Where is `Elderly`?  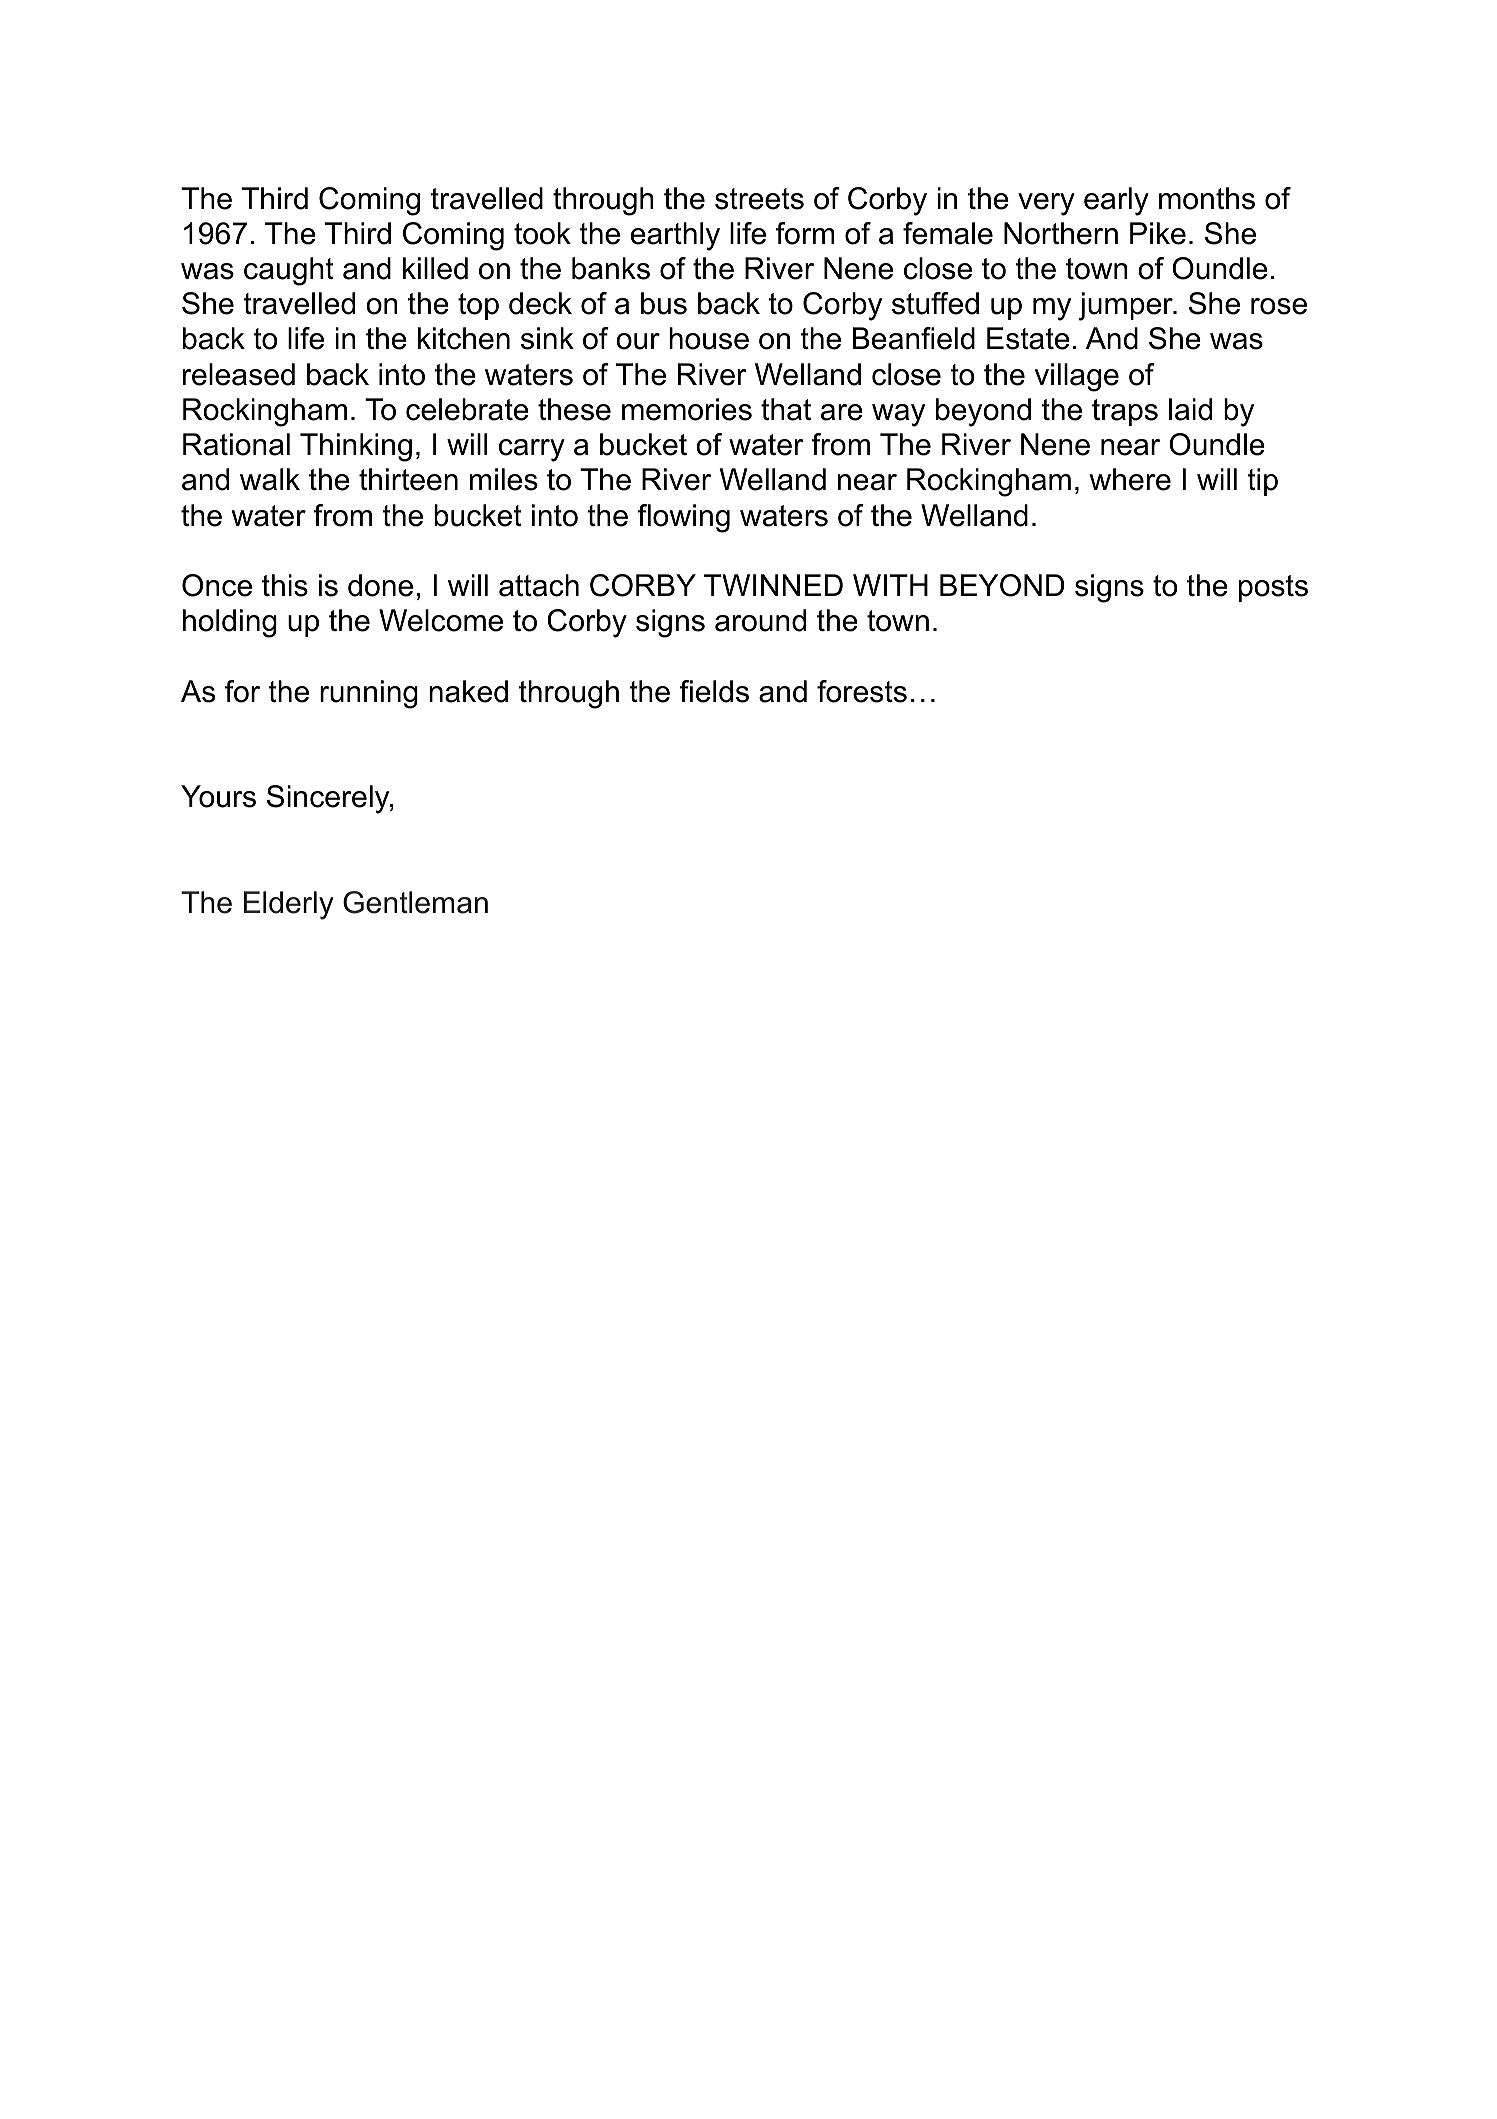
Elderly is located at coordinates (289, 905).
